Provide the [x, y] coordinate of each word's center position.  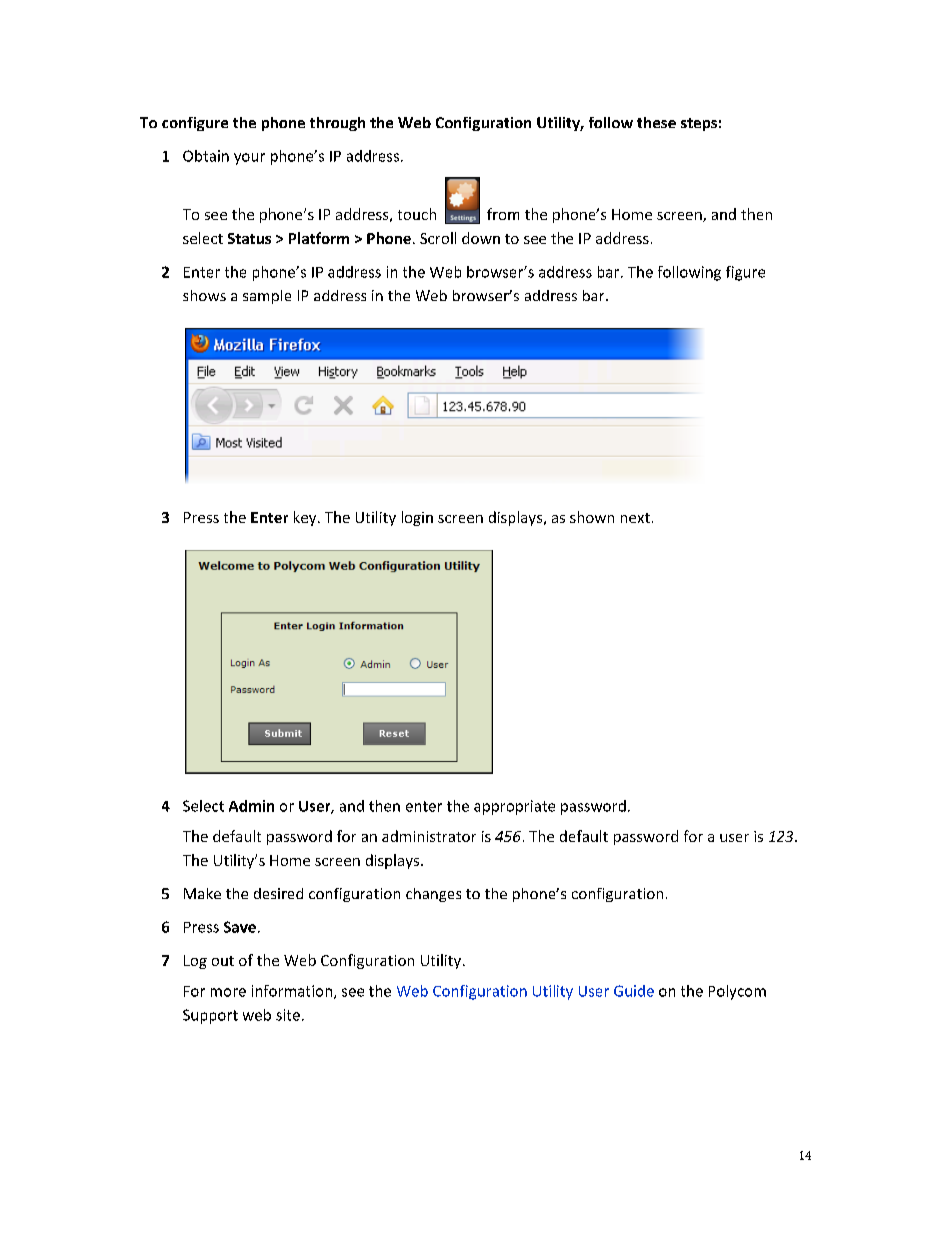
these [656, 122]
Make [202, 893]
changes [433, 895]
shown [592, 517]
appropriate [514, 807]
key [306, 518]
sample [267, 297]
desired [278, 893]
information [292, 991]
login [417, 518]
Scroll [438, 238]
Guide [634, 991]
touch [417, 214]
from [503, 214]
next [635, 518]
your [249, 159]
